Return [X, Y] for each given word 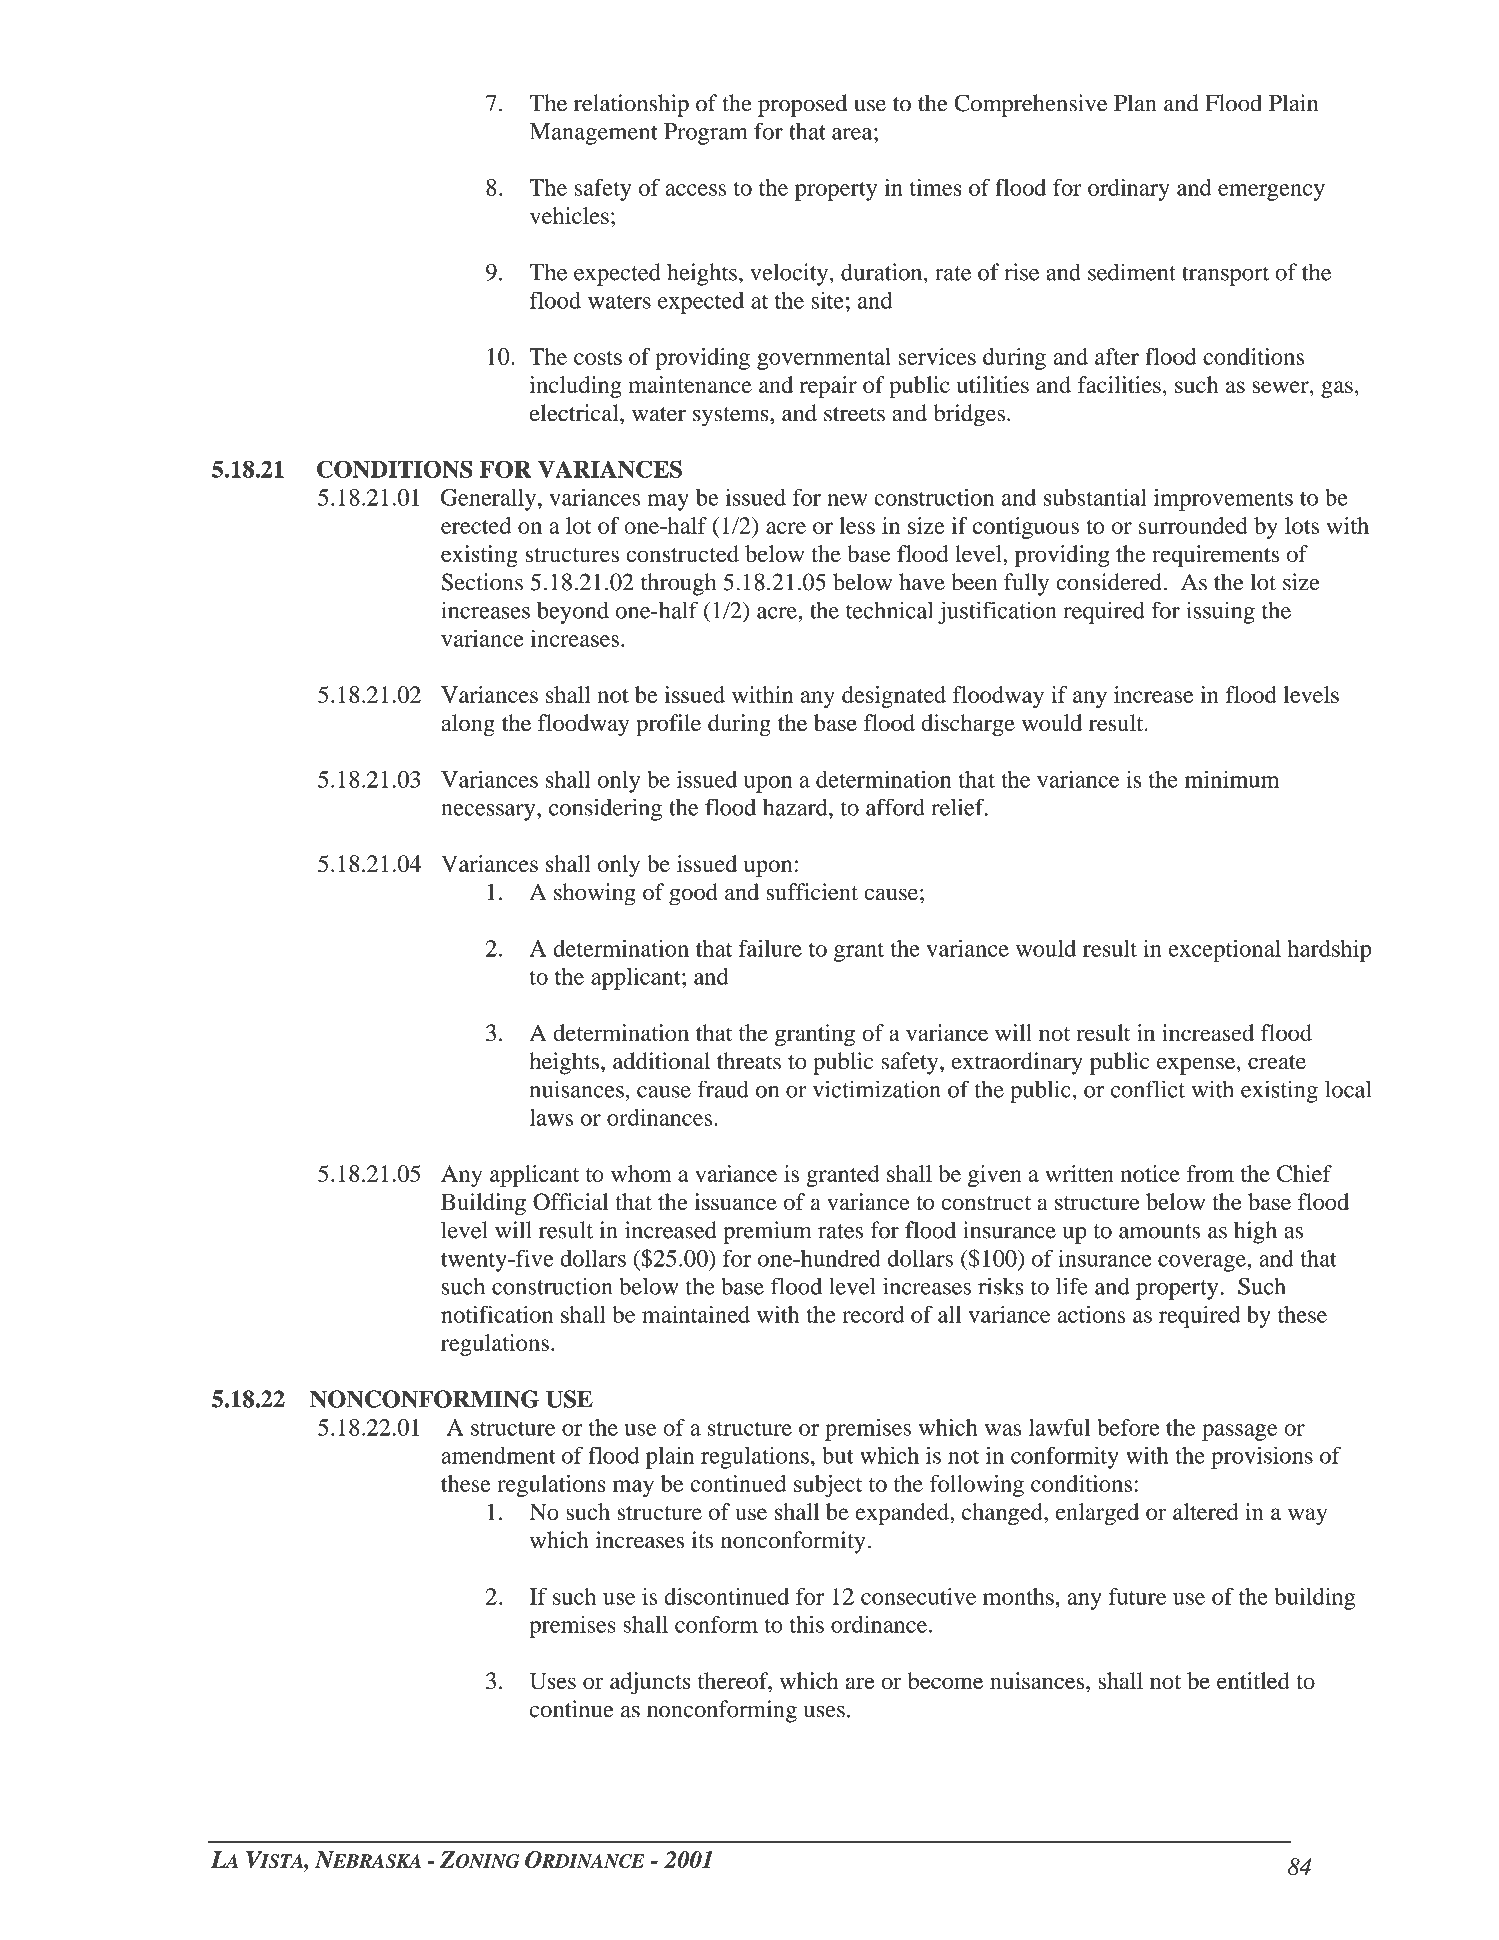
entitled [1253, 1680]
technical [889, 610]
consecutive [918, 1596]
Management [594, 134]
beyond [573, 613]
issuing [1220, 613]
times [936, 187]
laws [551, 1117]
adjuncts [650, 1683]
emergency [1271, 192]
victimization [876, 1089]
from [1210, 1173]
